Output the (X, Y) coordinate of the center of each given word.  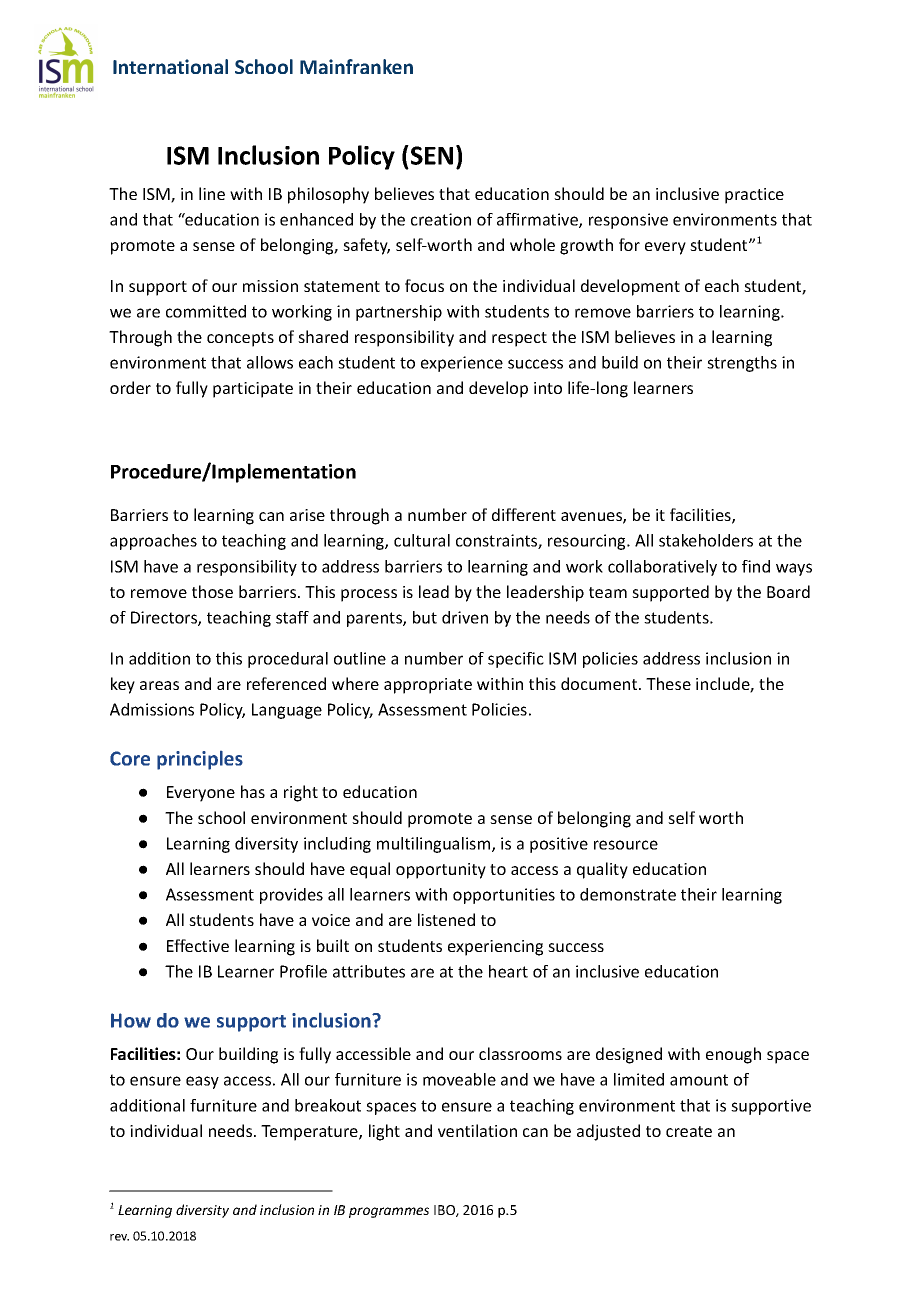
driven (465, 617)
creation (441, 219)
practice (754, 196)
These (668, 683)
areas (159, 685)
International (170, 66)
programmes (389, 1212)
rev (119, 1237)
